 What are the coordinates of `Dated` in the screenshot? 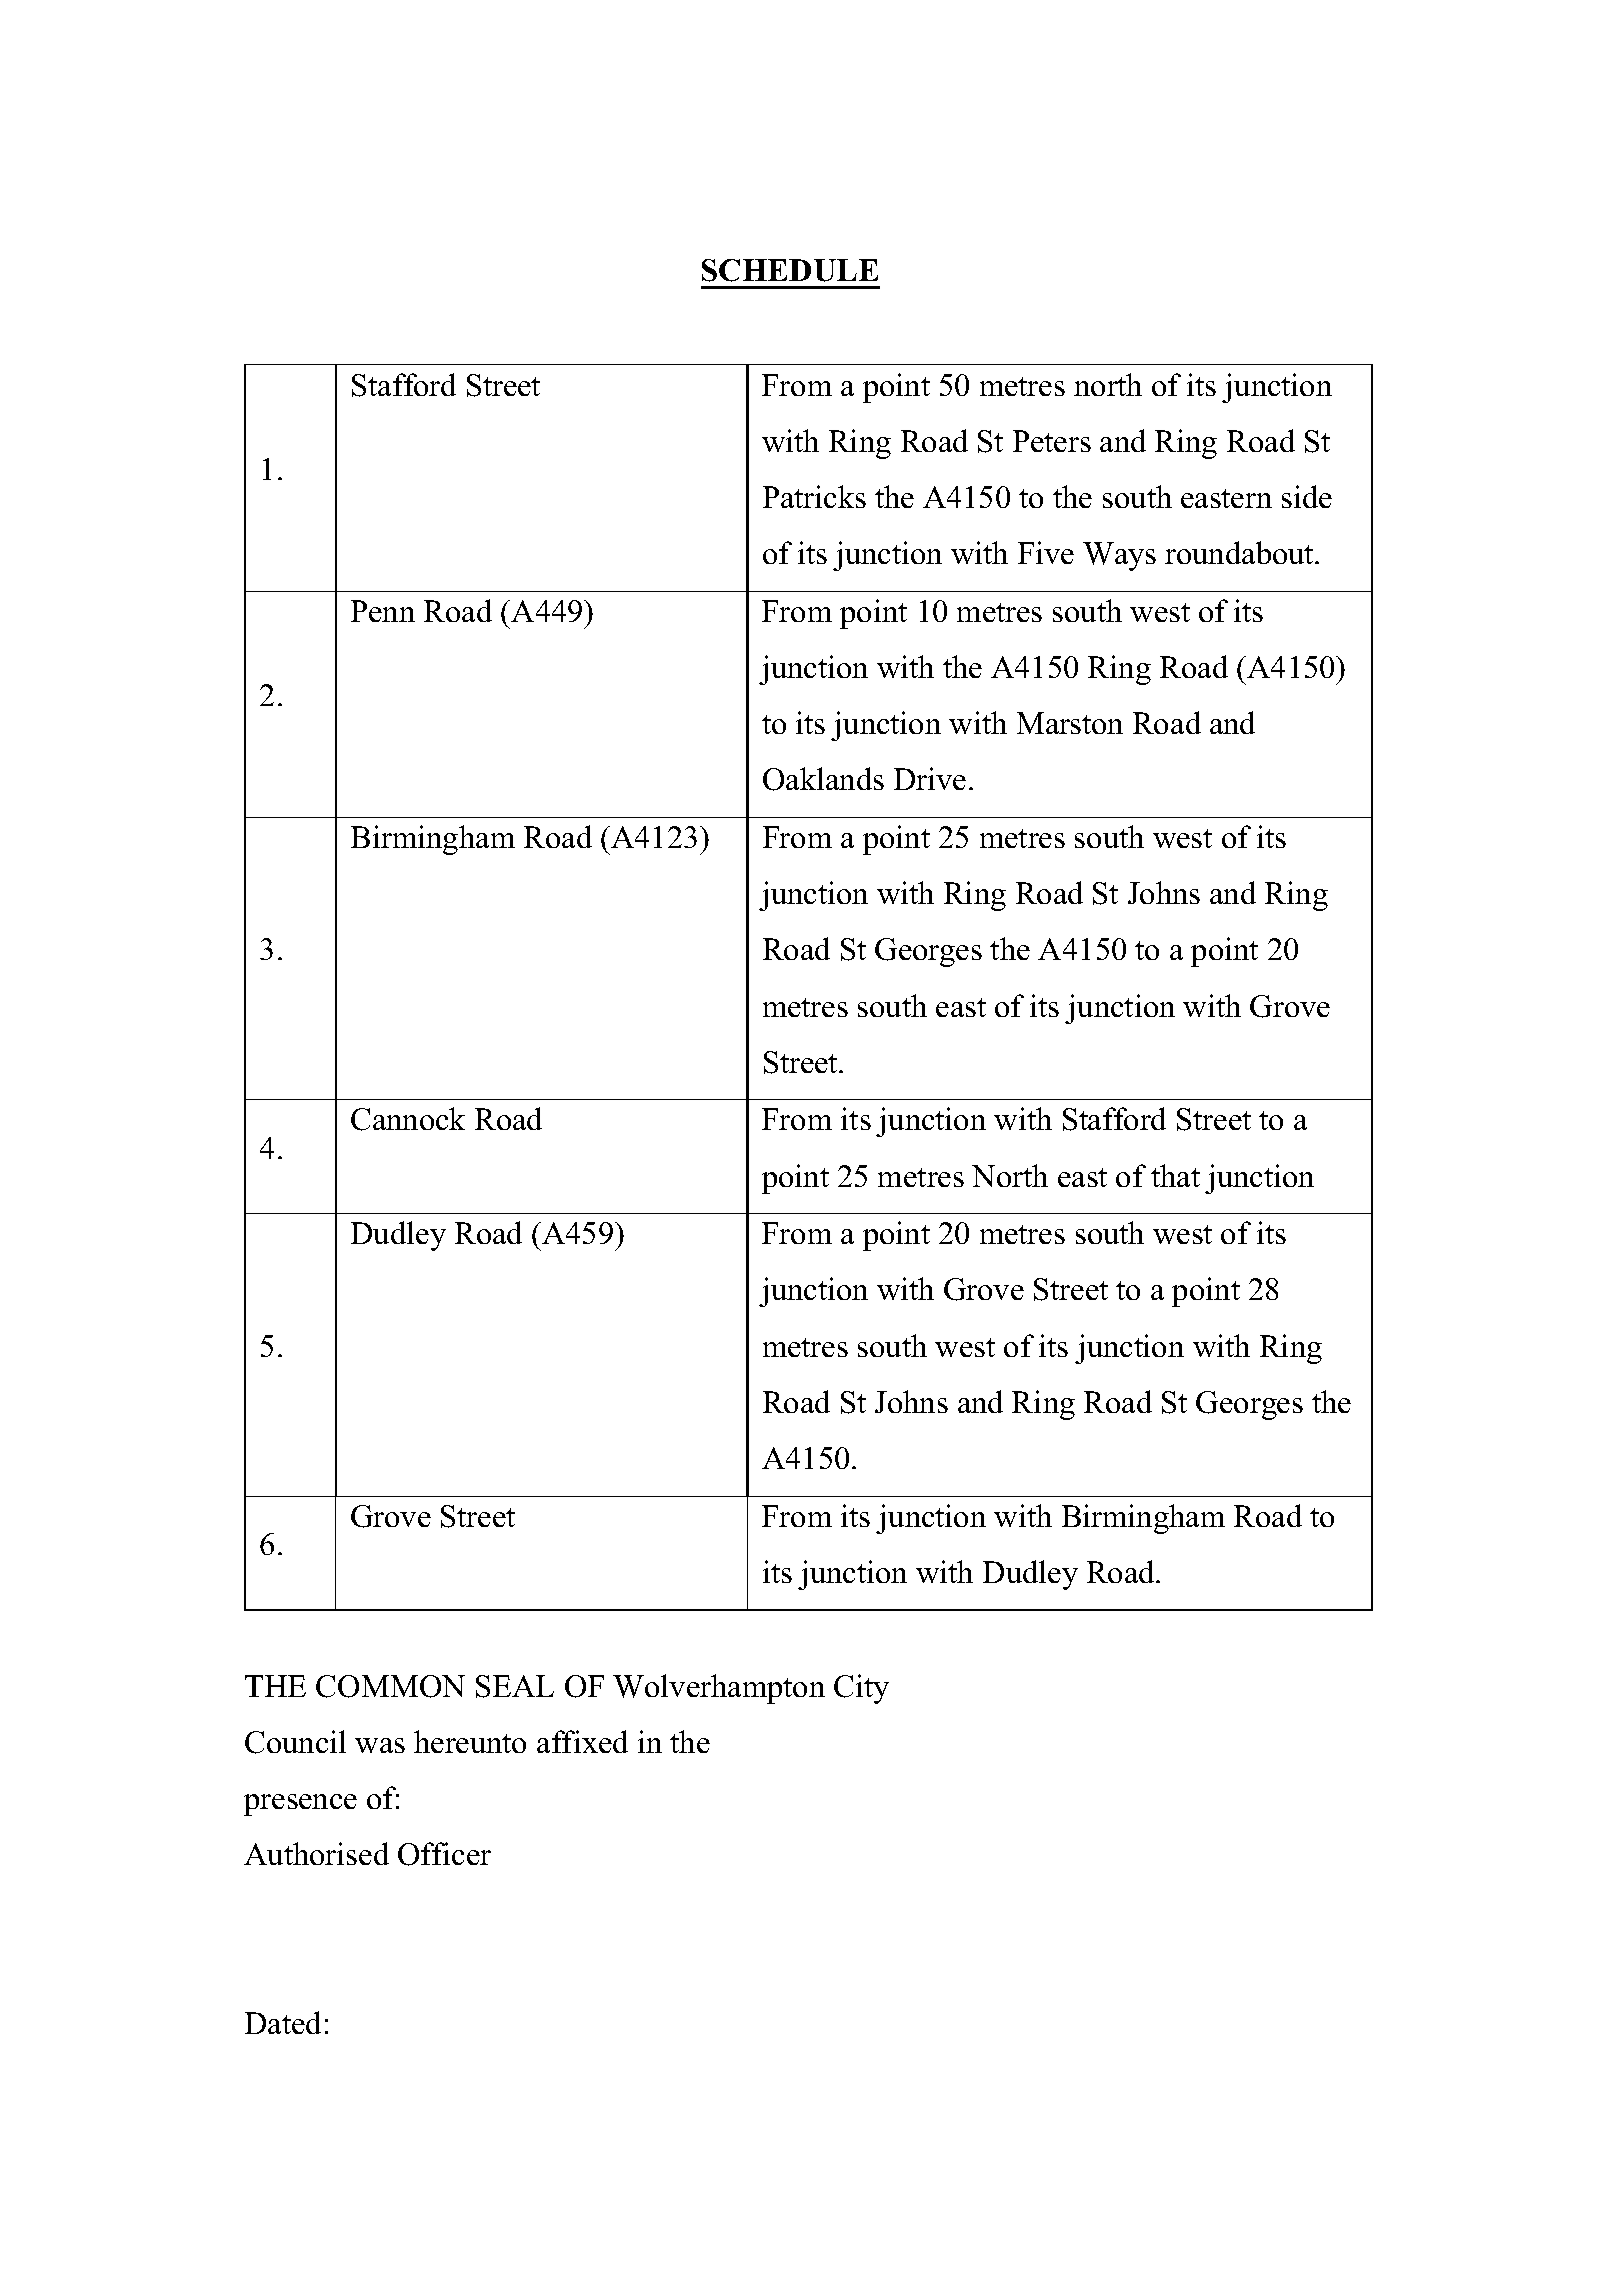 It's located at (283, 2022).
